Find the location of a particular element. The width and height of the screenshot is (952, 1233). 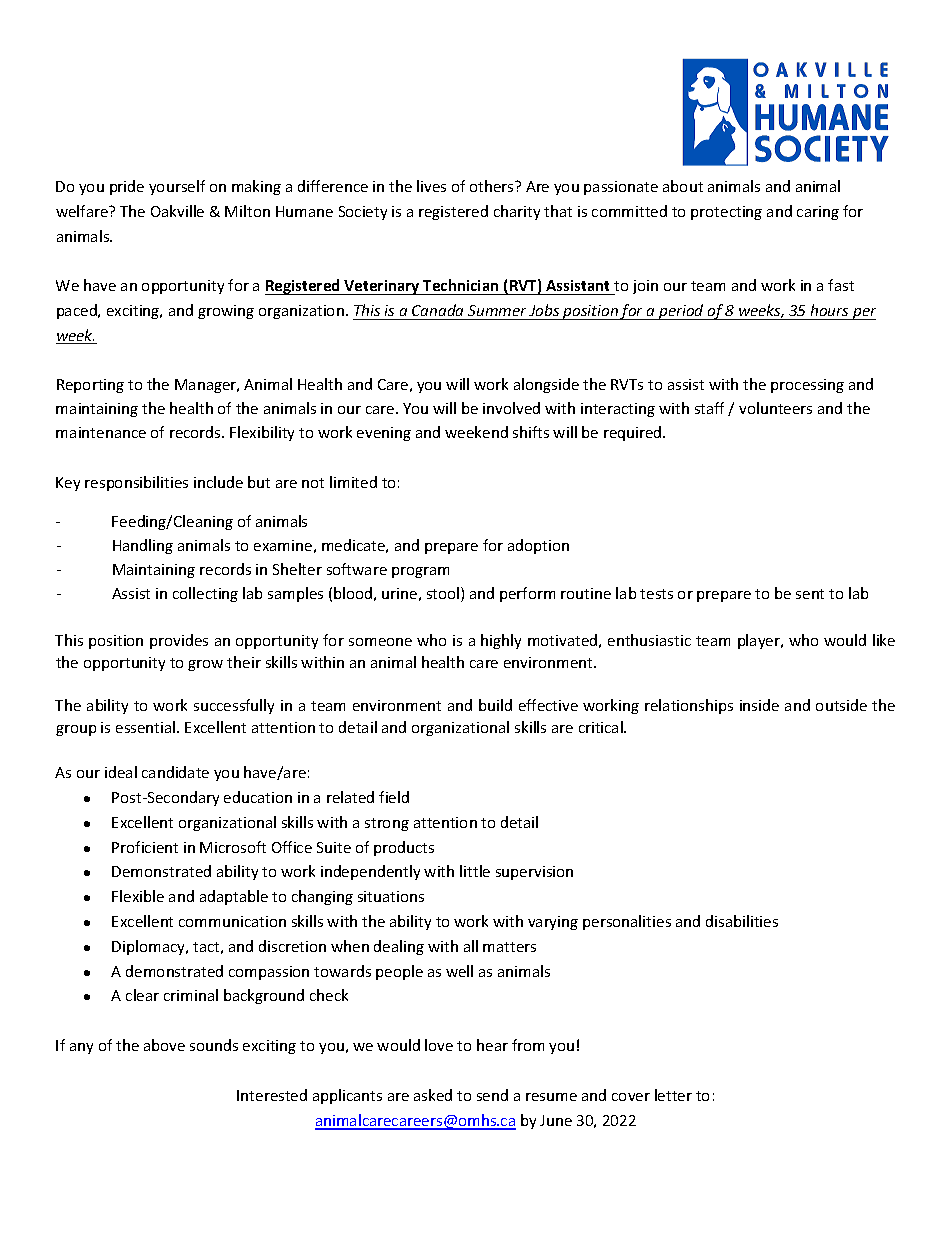

charity is located at coordinates (517, 212).
